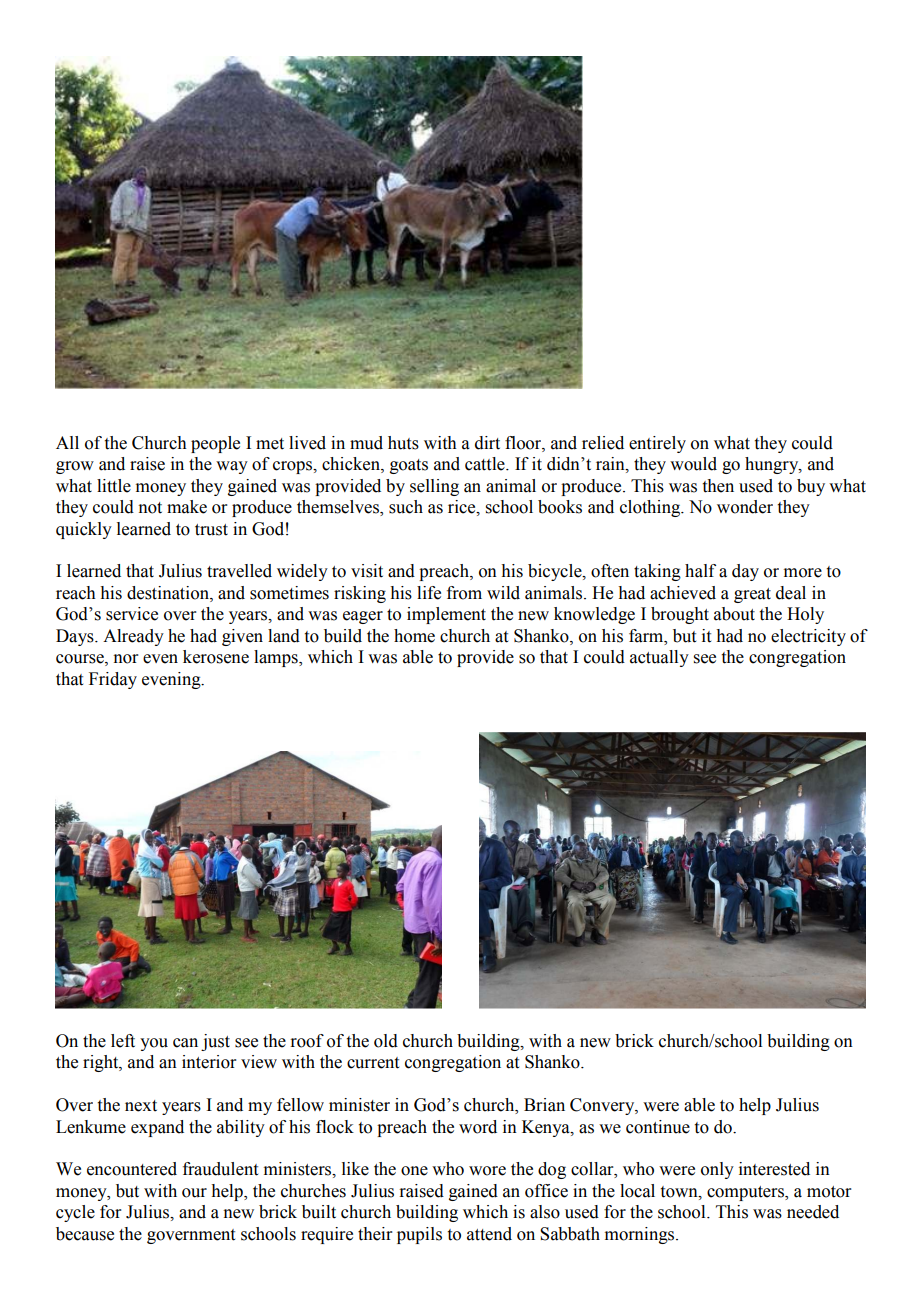  What do you see at coordinates (154, 1044) in the screenshot?
I see `you` at bounding box center [154, 1044].
